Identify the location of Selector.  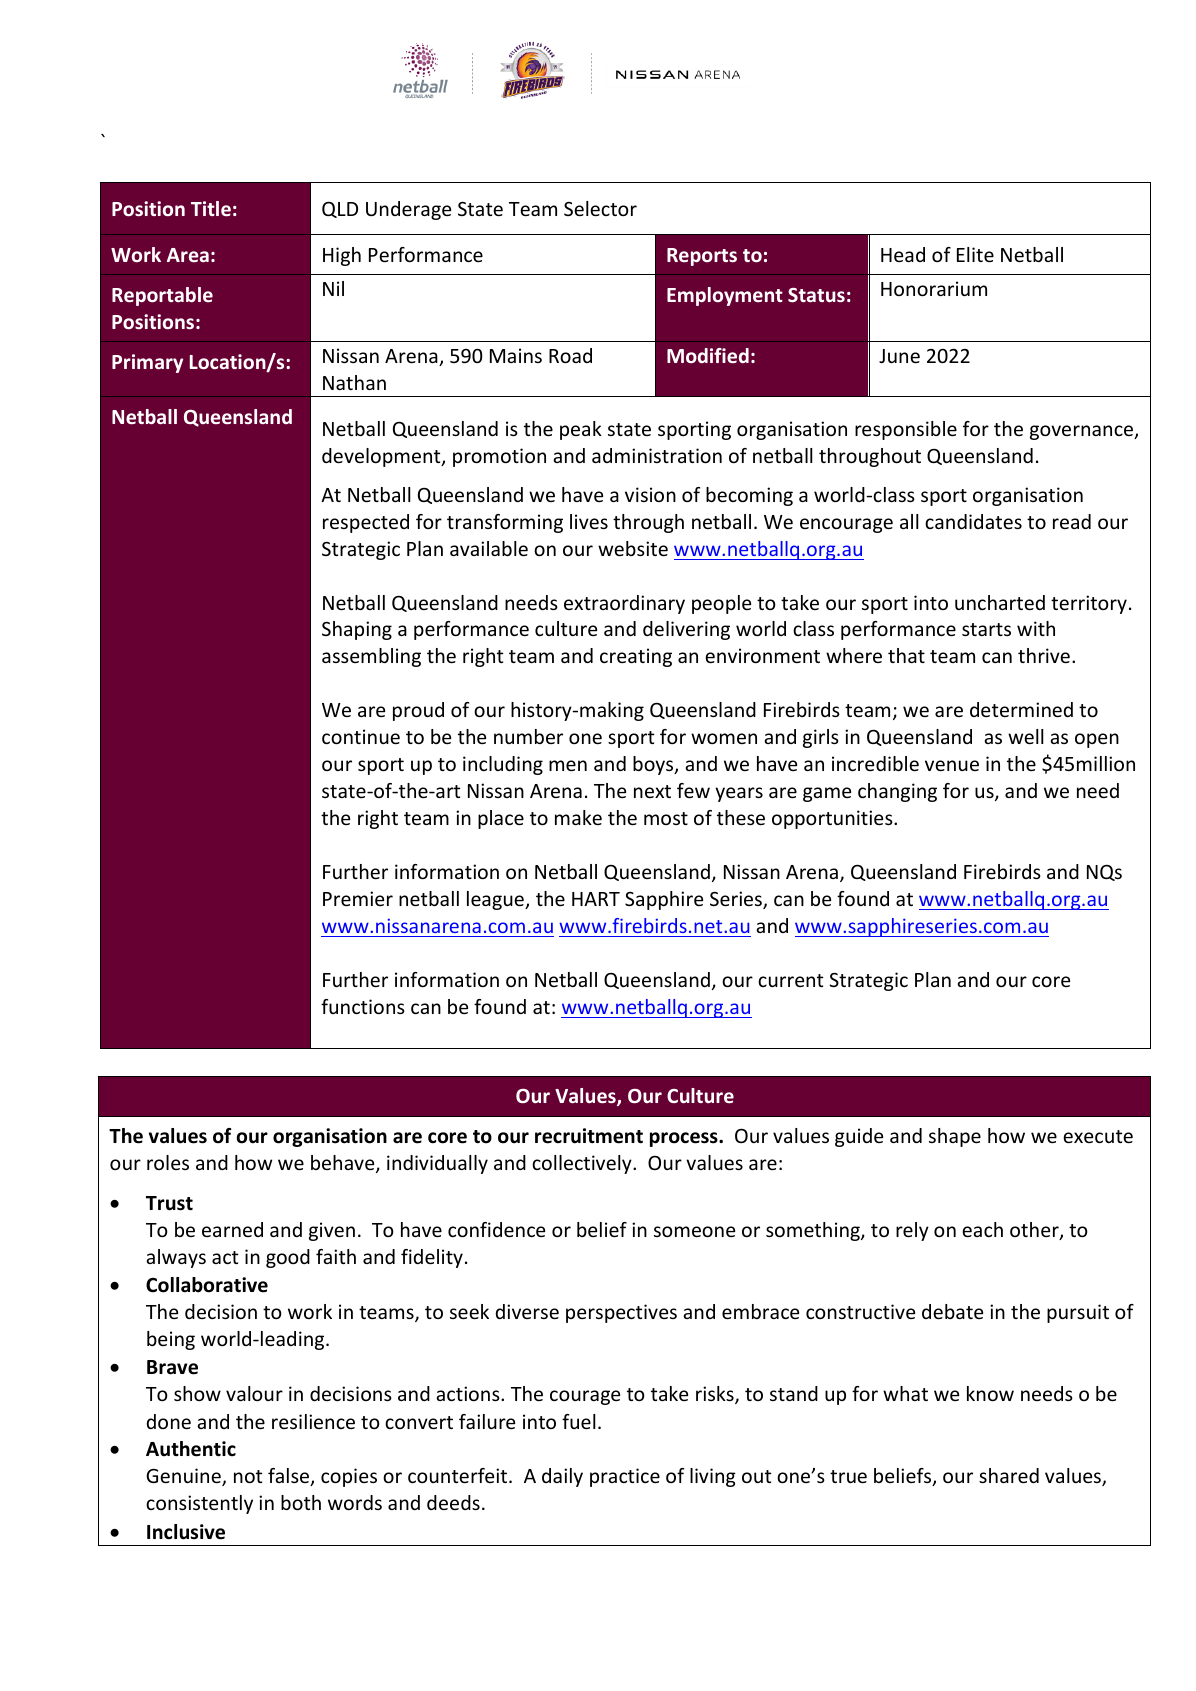
(600, 208).
